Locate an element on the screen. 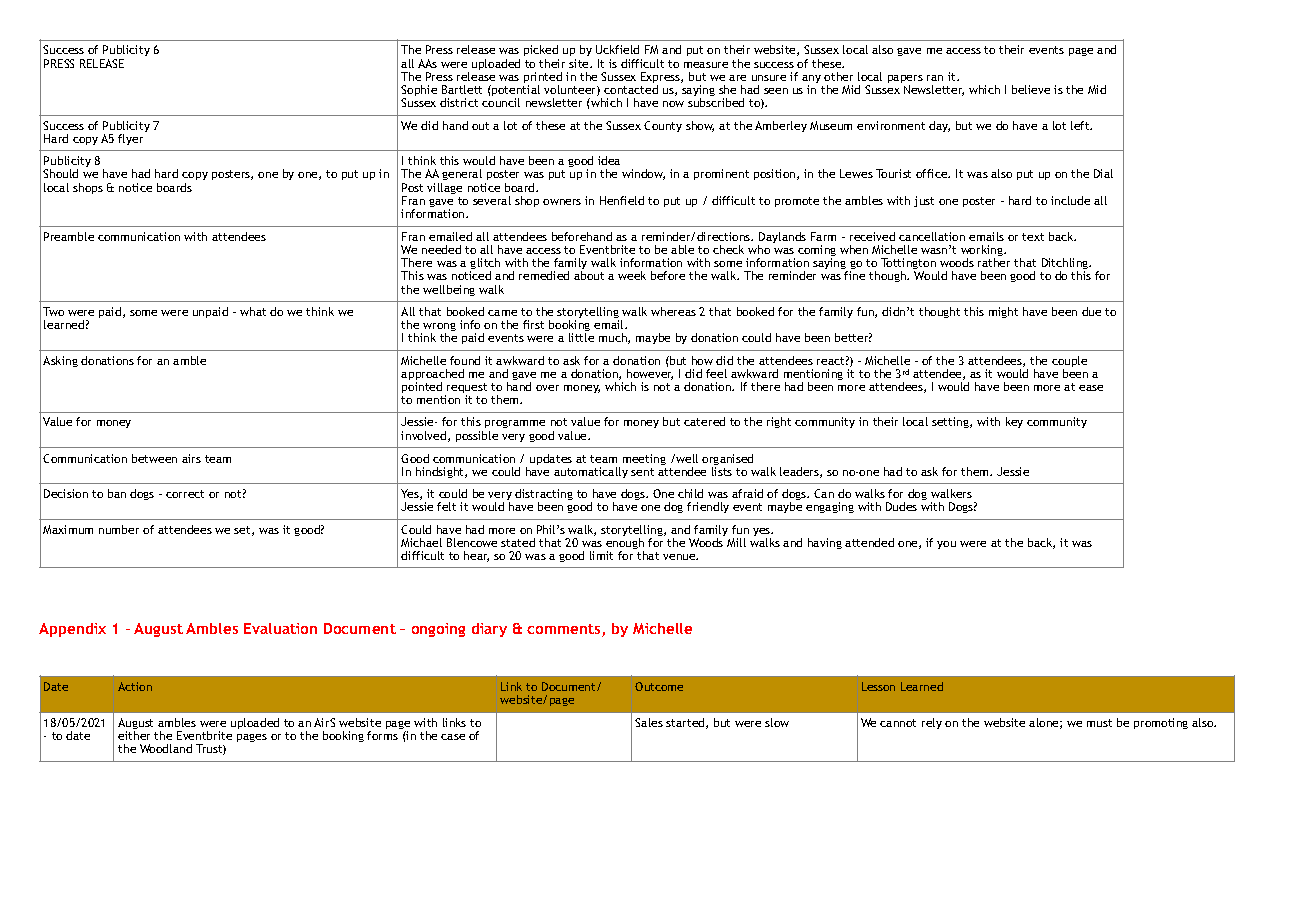 The image size is (1308, 924). Dudes is located at coordinates (901, 506).
